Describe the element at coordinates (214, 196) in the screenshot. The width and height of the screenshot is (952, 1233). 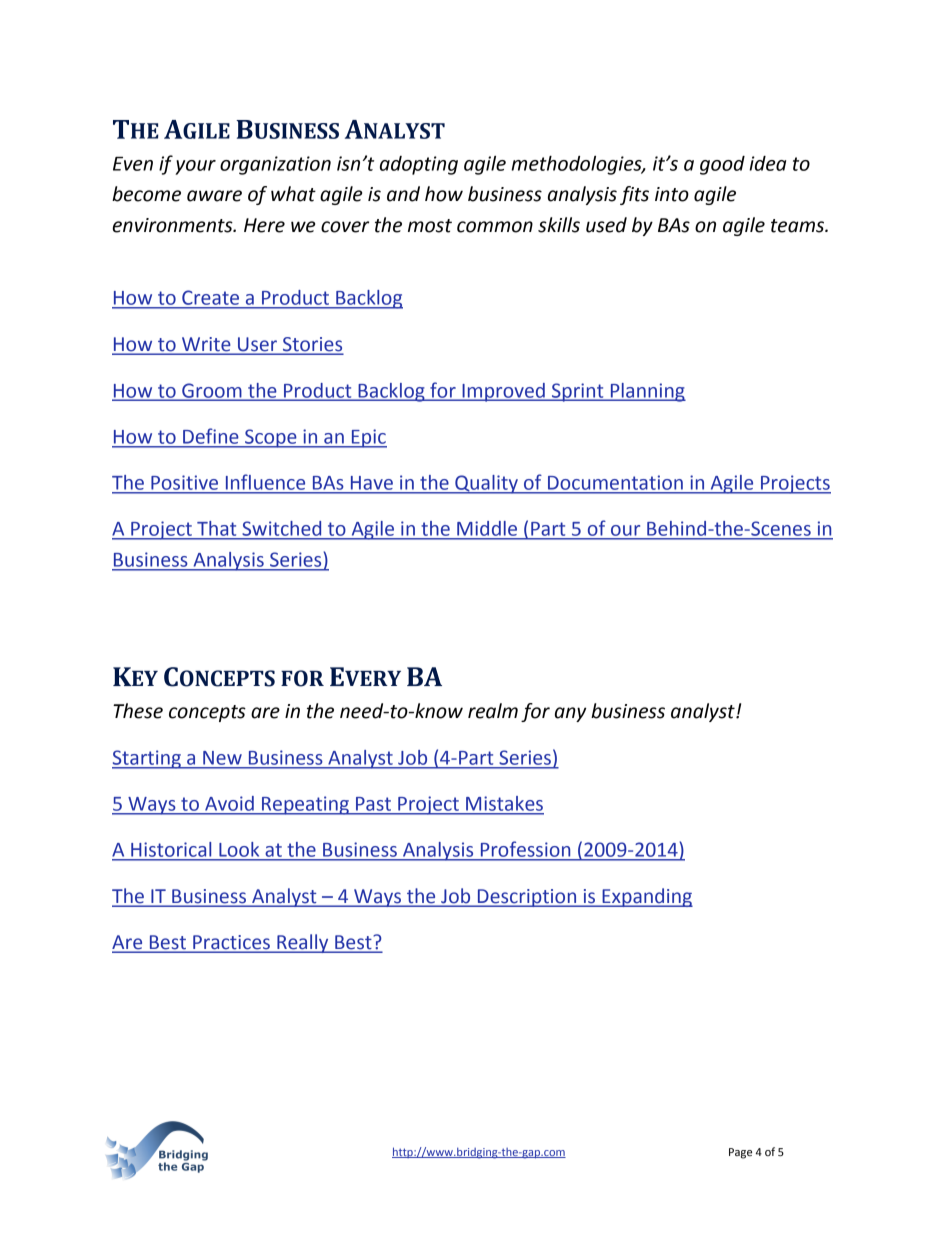
I see `aware` at that location.
